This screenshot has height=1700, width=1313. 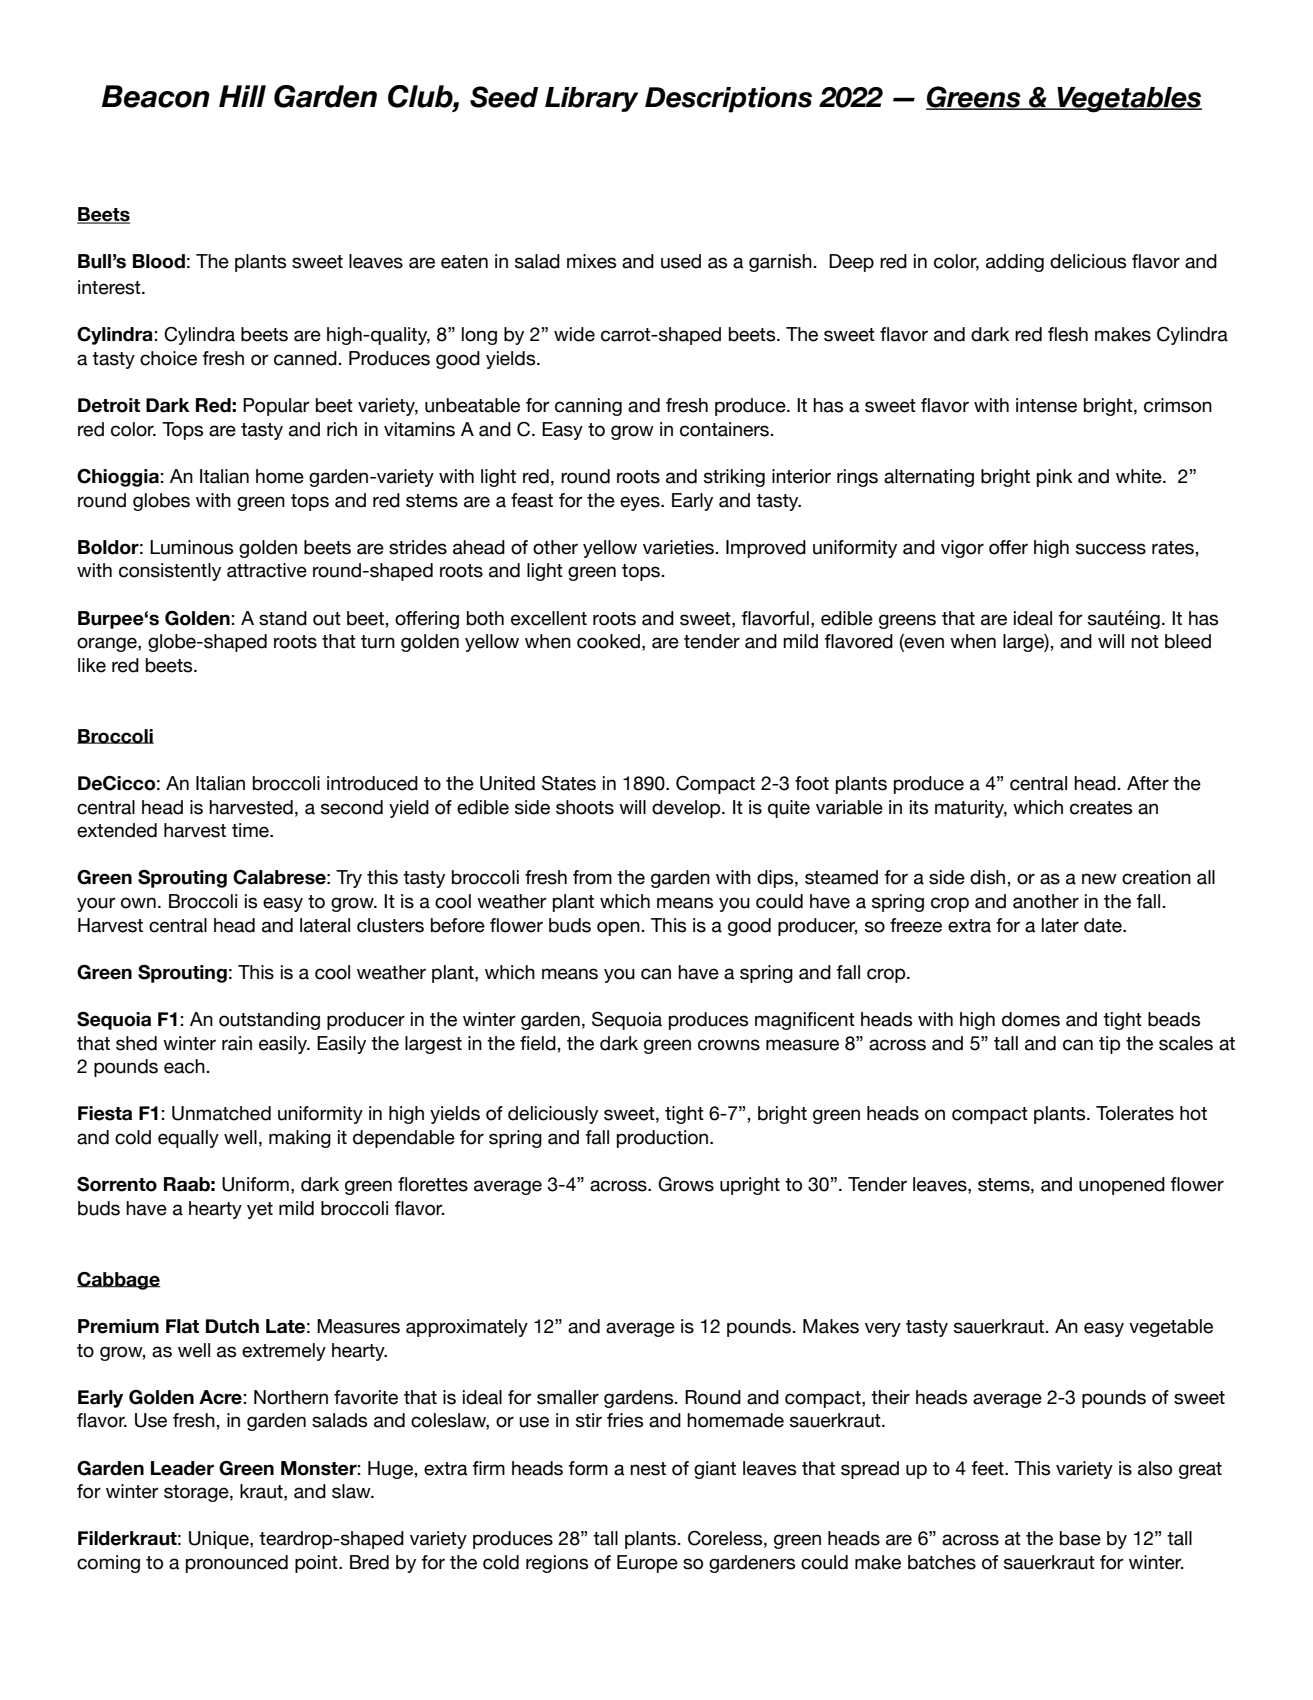 I want to click on adding, so click(x=1015, y=263).
